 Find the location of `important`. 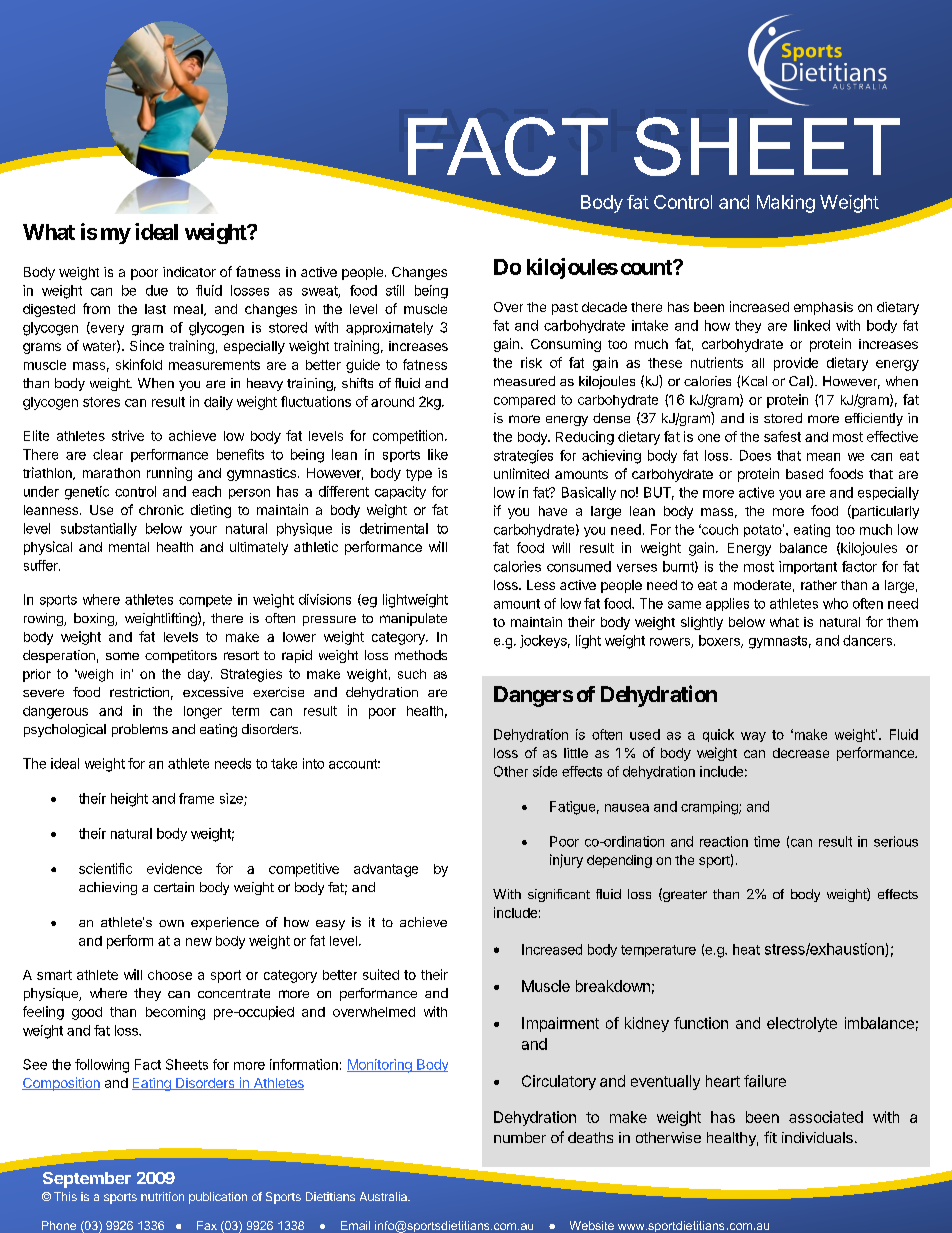

important is located at coordinates (808, 567).
